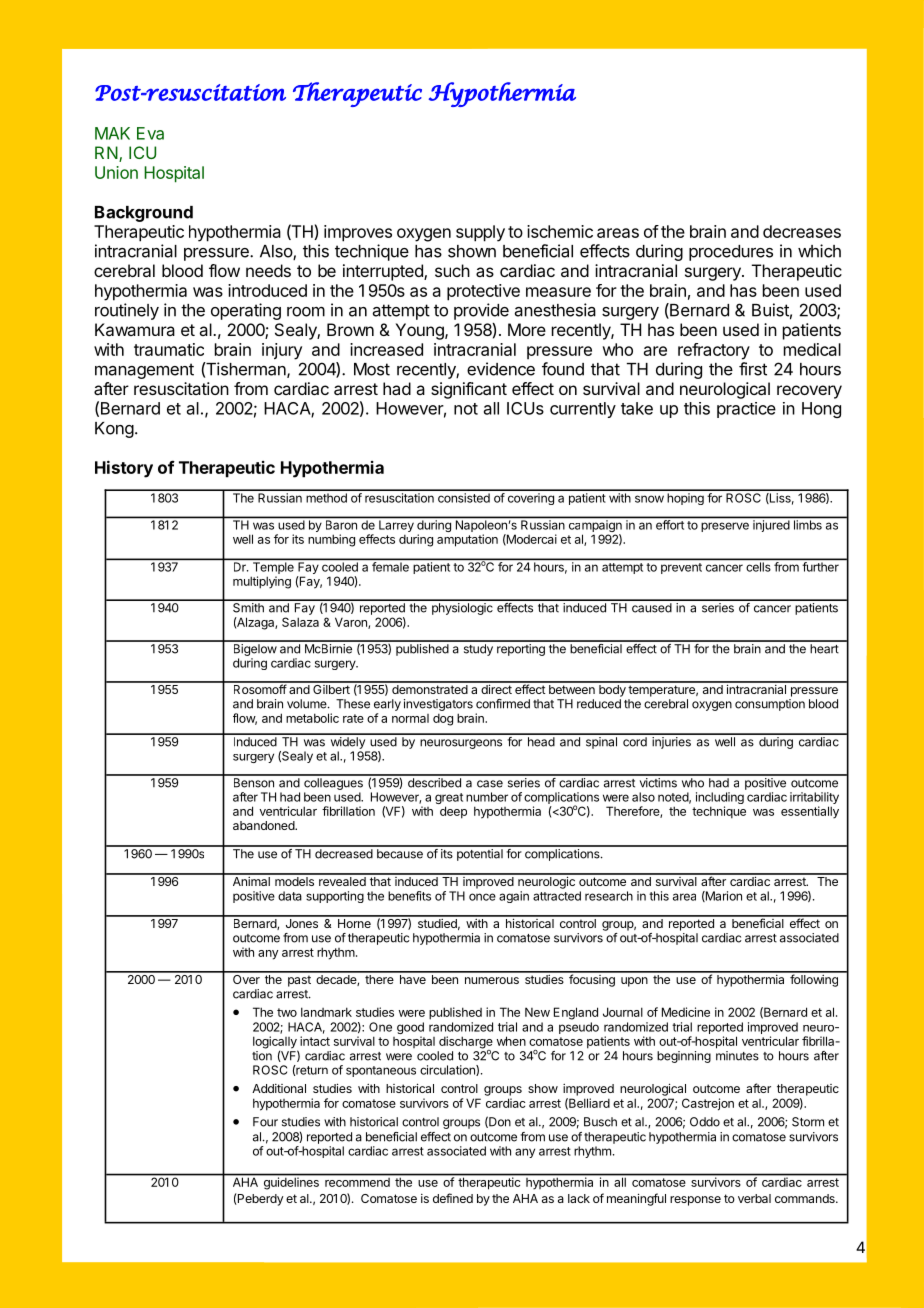 This page has height=1308, width=924. I want to click on first, so click(753, 369).
